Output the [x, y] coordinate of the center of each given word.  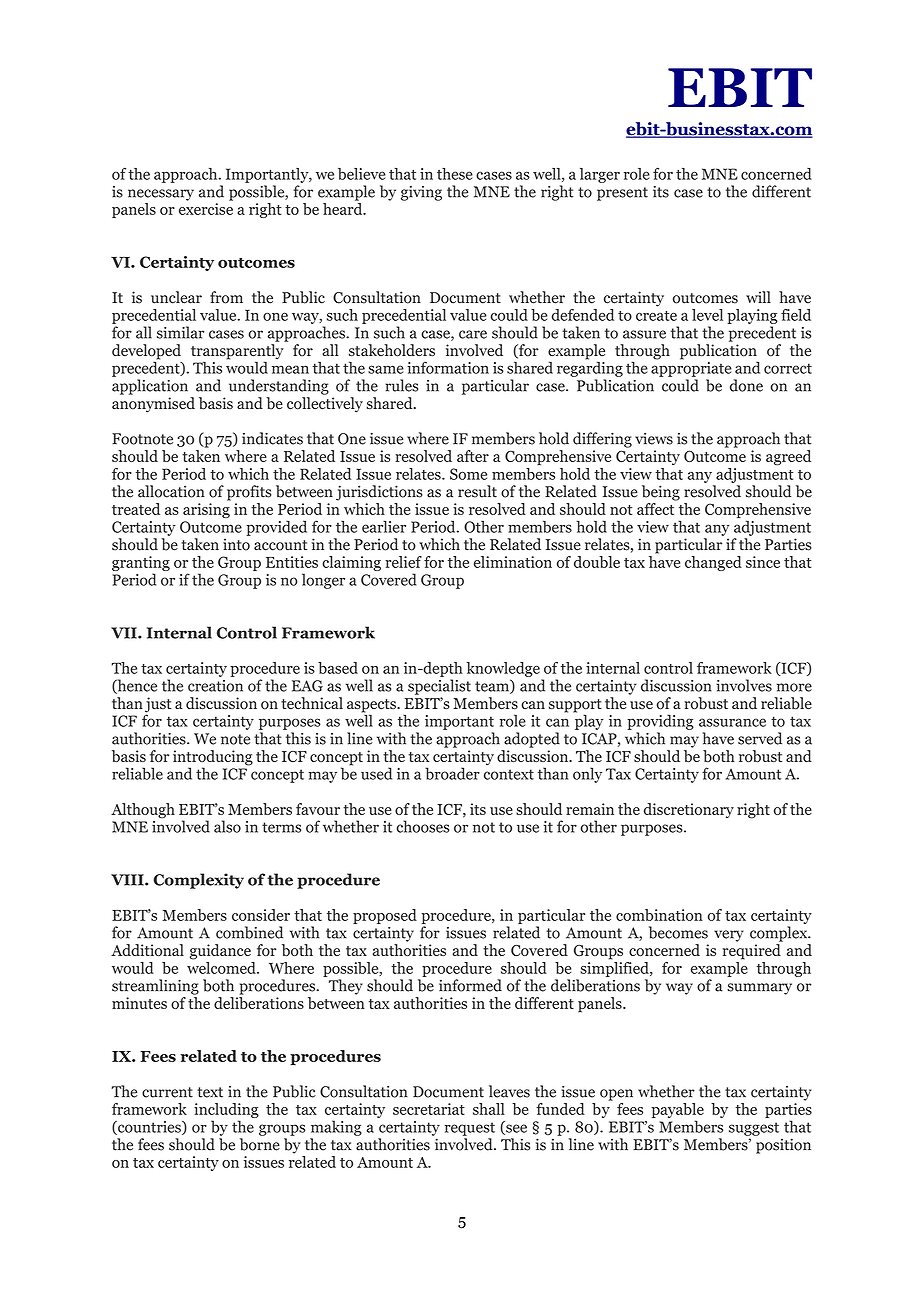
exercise [206, 209]
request [470, 1129]
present [622, 194]
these [455, 174]
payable [678, 1110]
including [226, 1110]
